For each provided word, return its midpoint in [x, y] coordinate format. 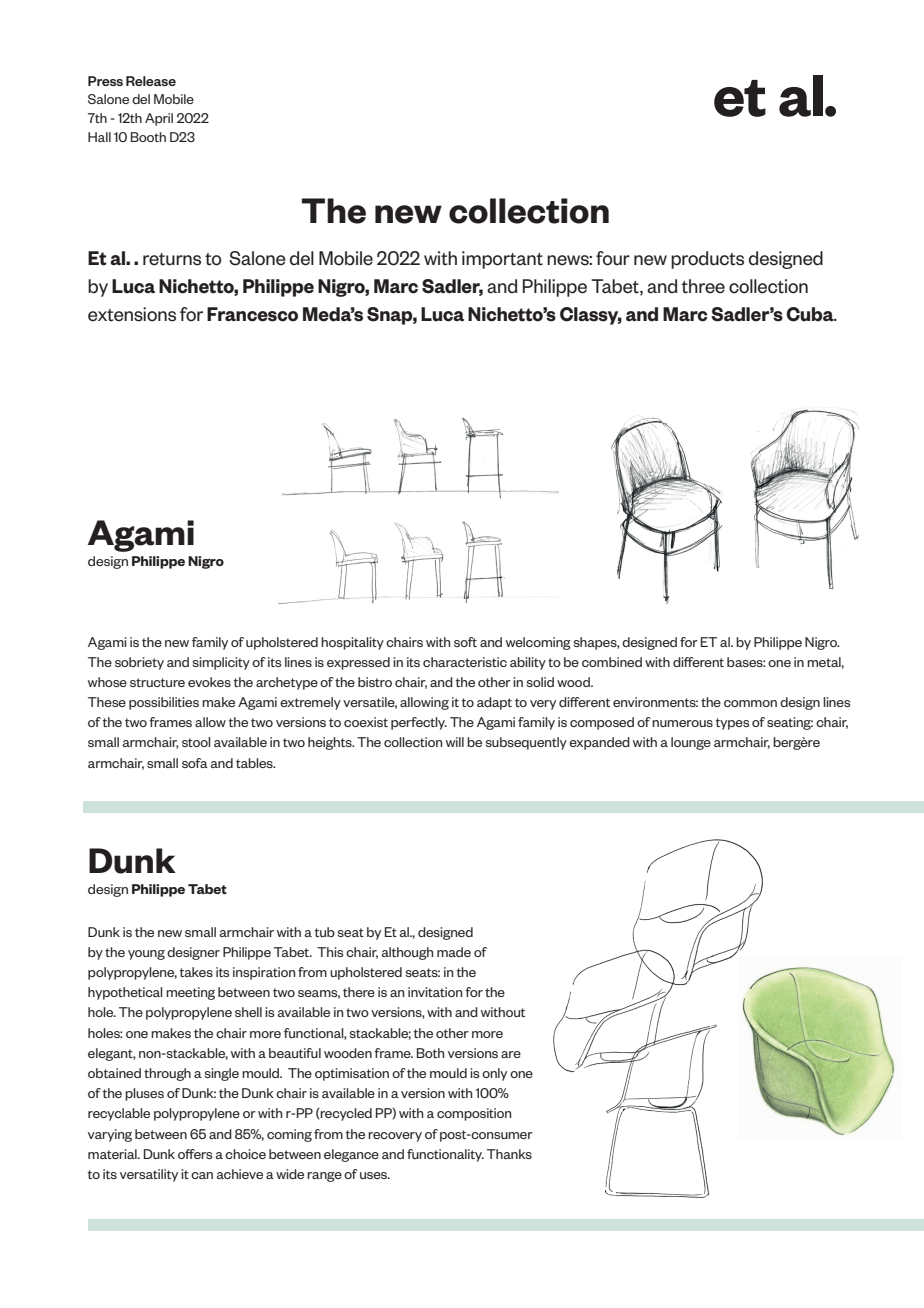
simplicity [221, 663]
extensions [132, 314]
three [703, 286]
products [707, 260]
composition [474, 1114]
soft [465, 642]
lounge [691, 743]
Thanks [509, 1154]
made [454, 952]
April [159, 119]
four [613, 258]
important [502, 260]
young [146, 955]
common [750, 703]
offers [195, 1154]
